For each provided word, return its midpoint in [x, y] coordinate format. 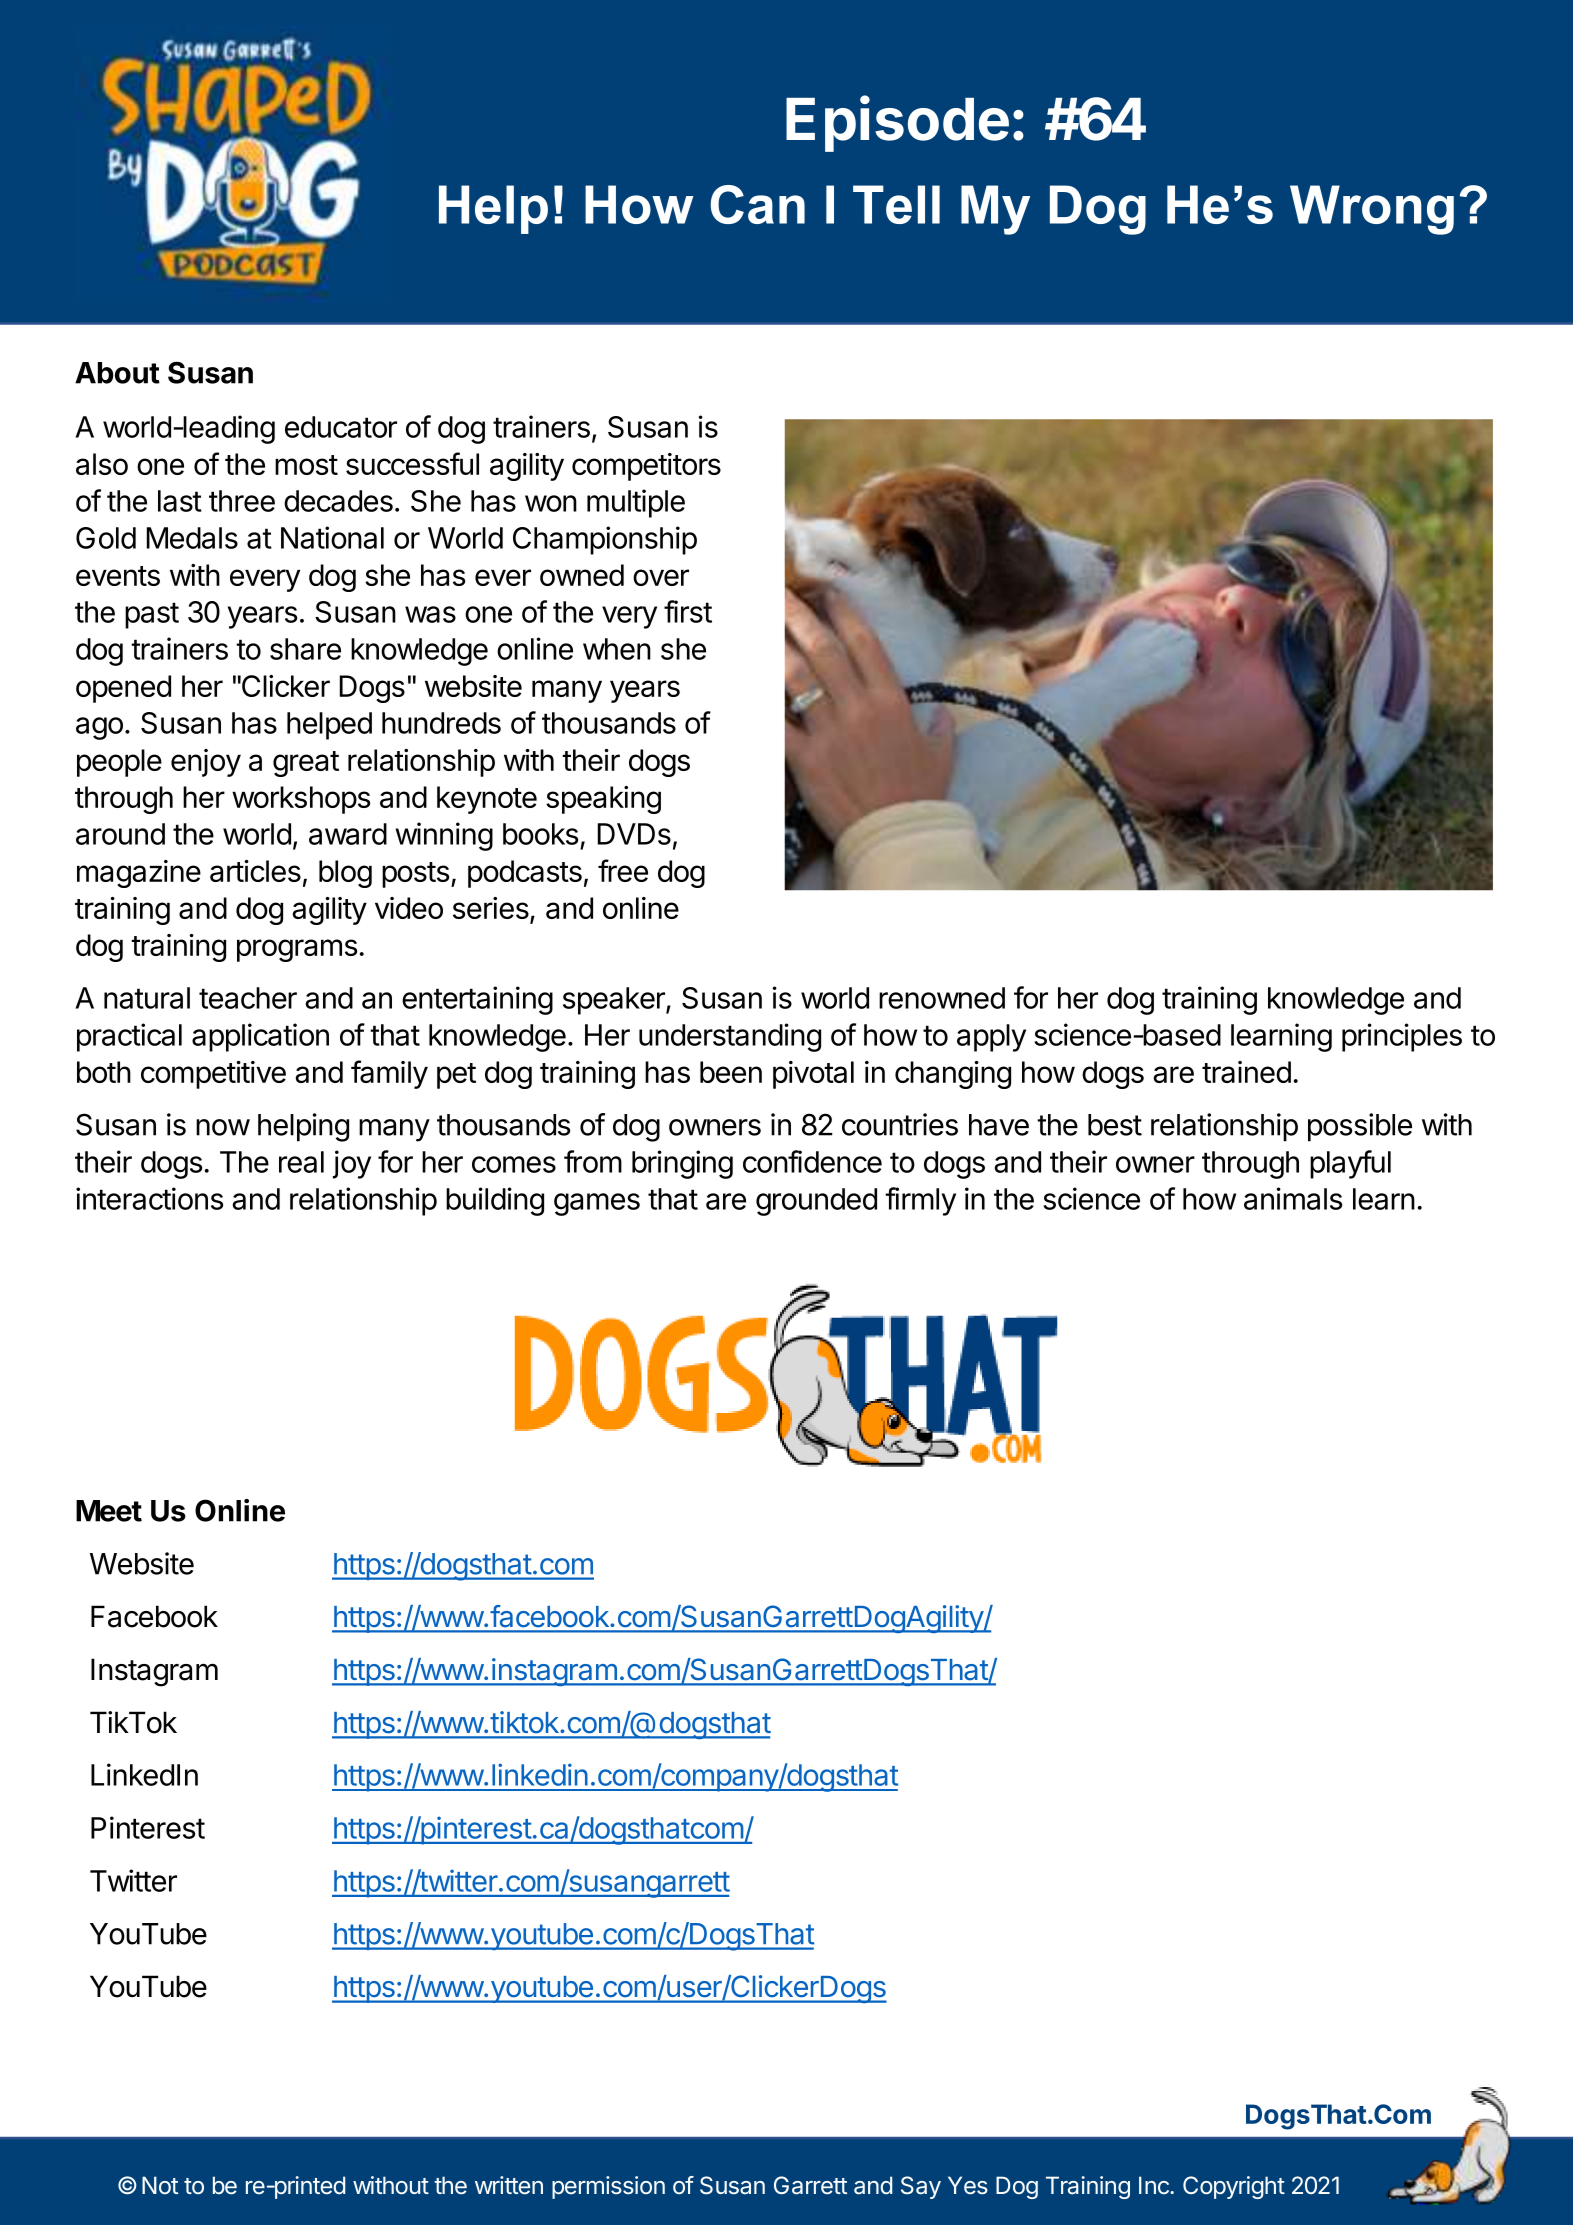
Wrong [1372, 210]
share [305, 649]
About [117, 373]
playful [1350, 1164]
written [509, 2185]
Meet [109, 1511]
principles [1402, 1037]
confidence [812, 1161]
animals [1293, 1198]
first [688, 611]
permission [608, 2187]
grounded [816, 1202]
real [301, 1162]
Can [758, 204]
